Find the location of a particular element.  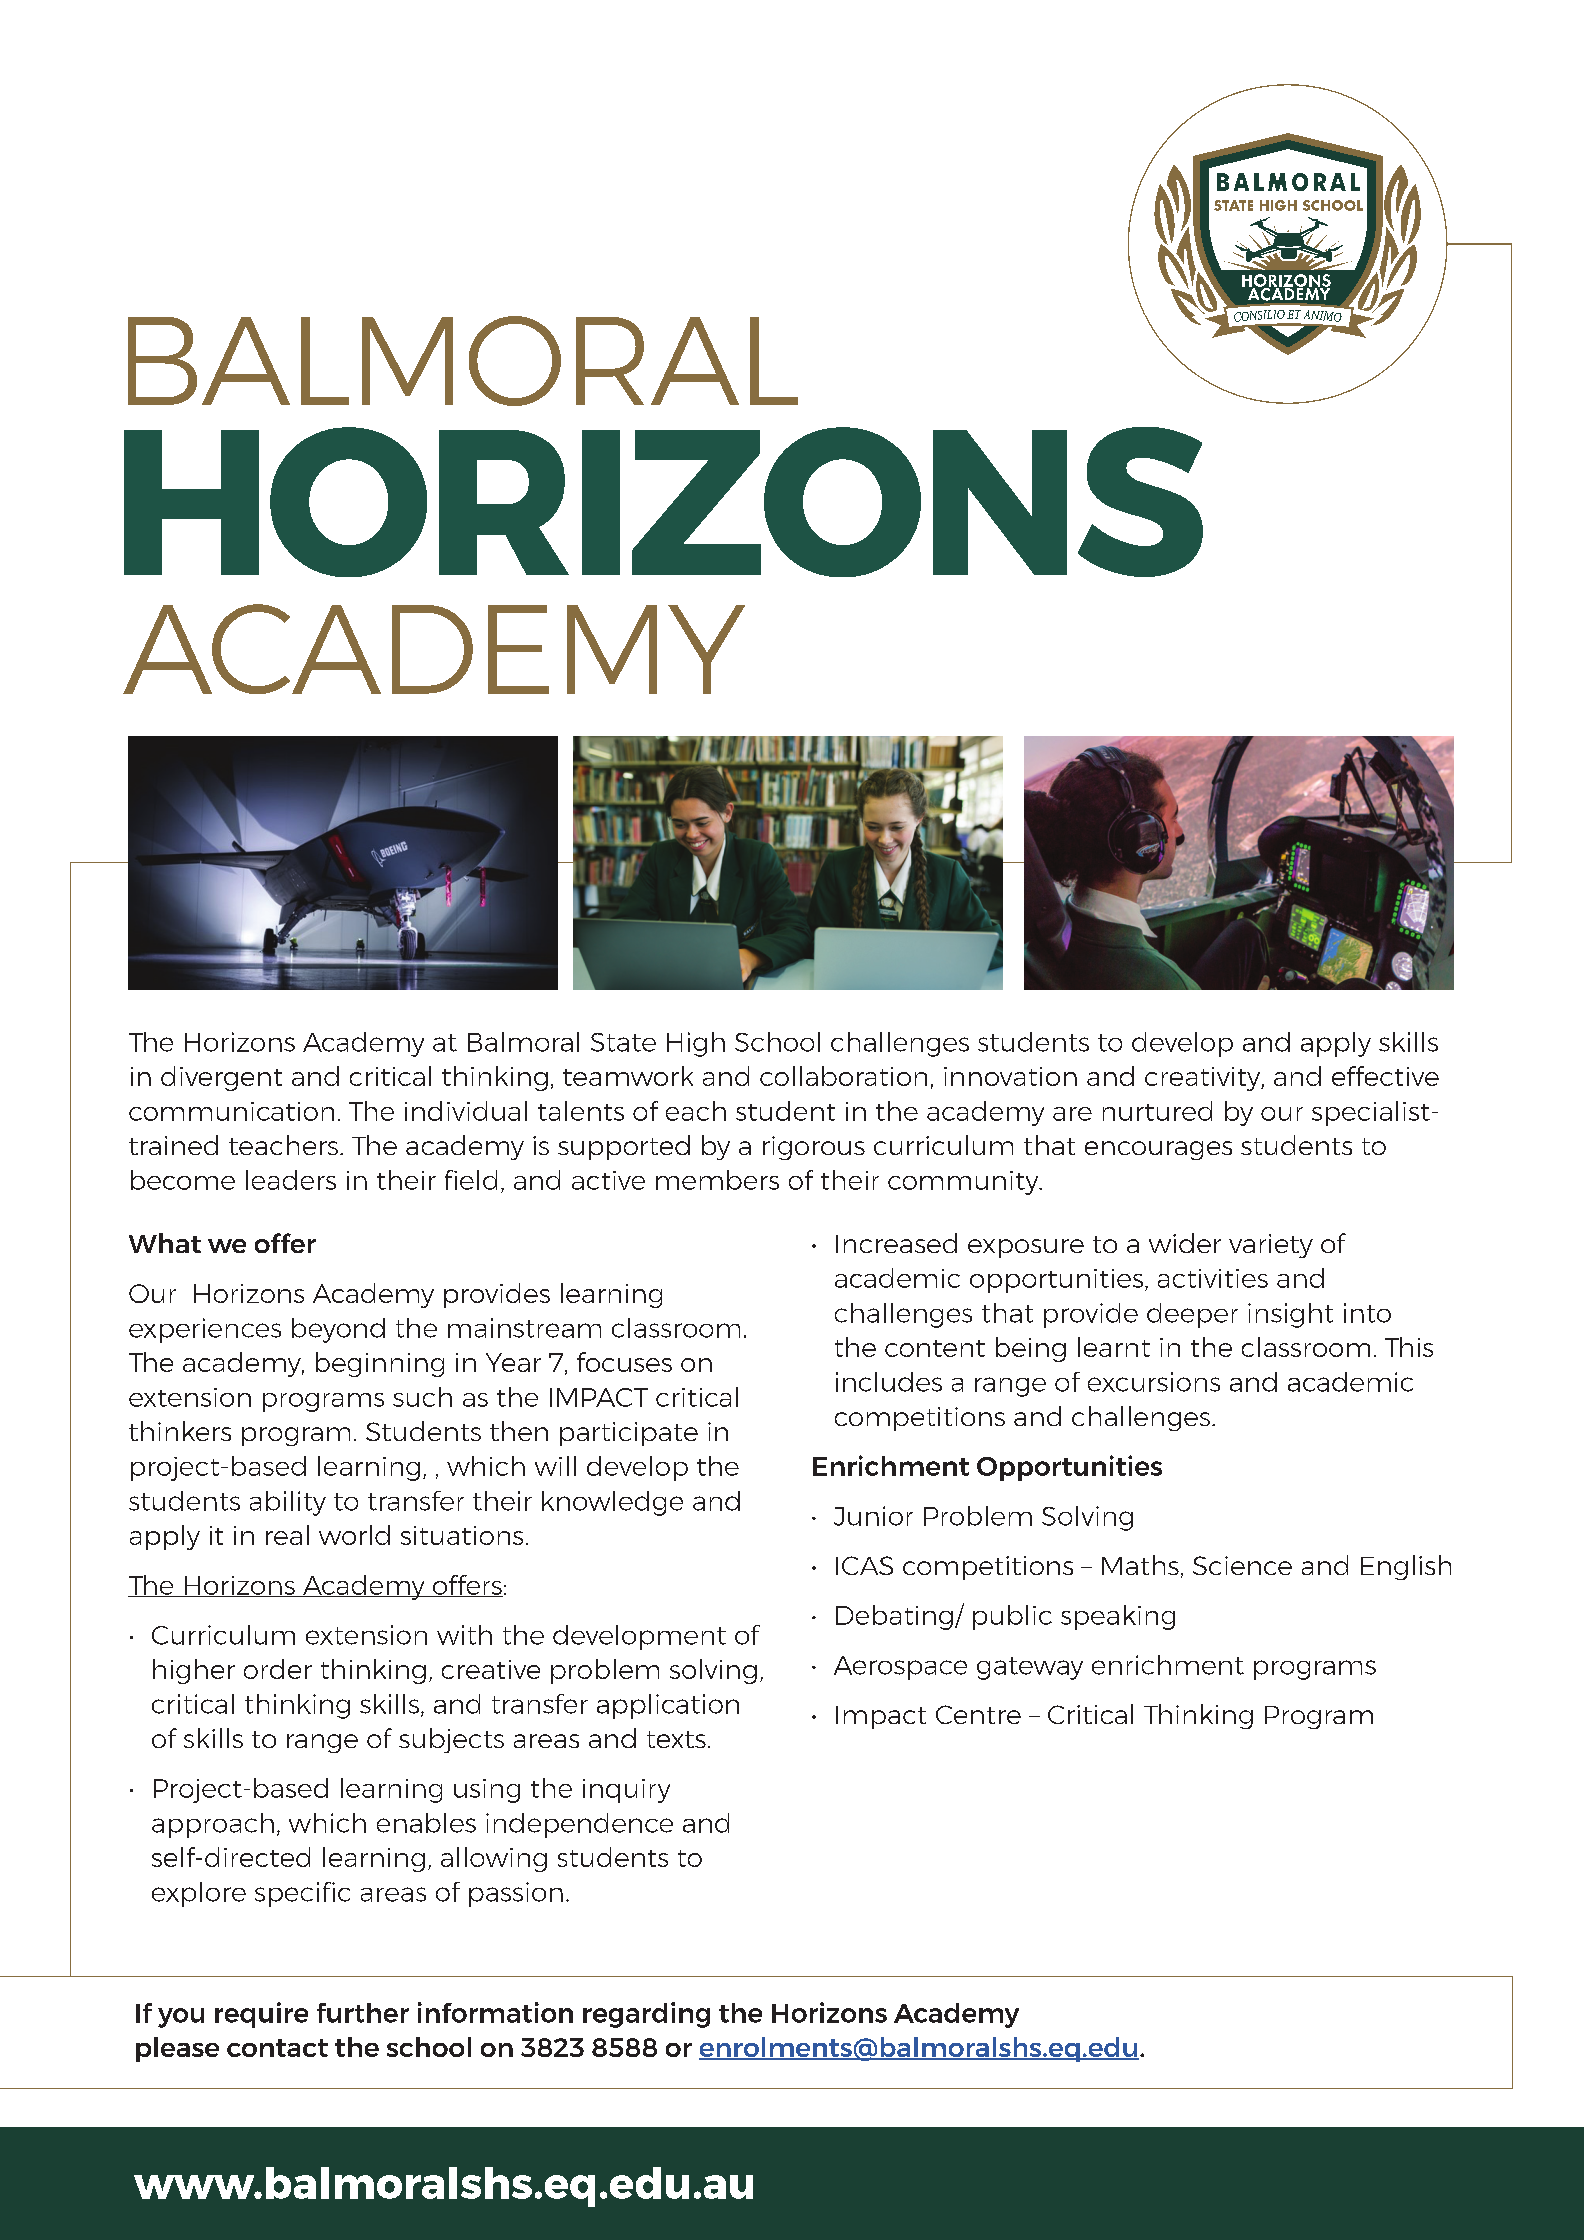

communication is located at coordinates (231, 1111).
